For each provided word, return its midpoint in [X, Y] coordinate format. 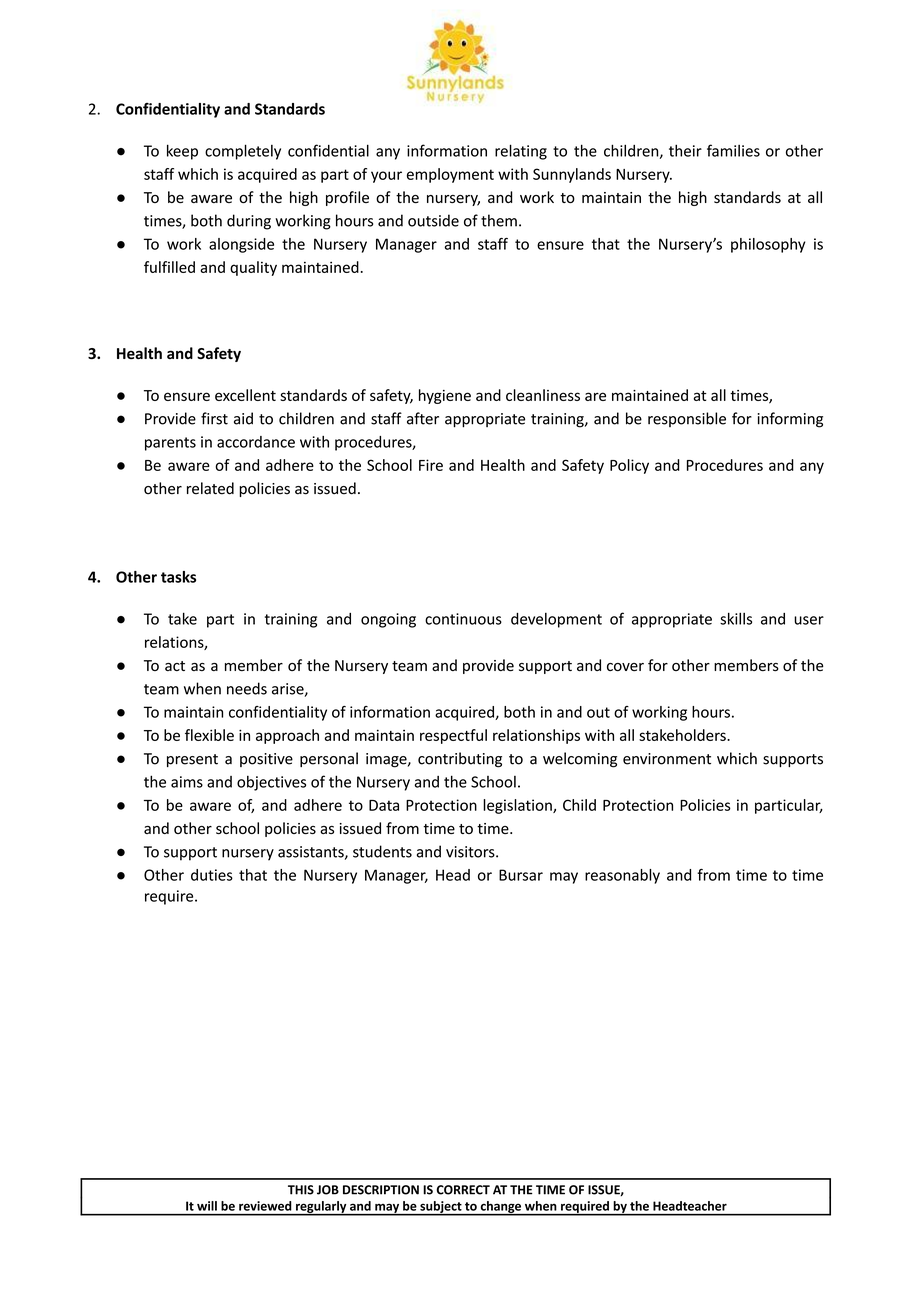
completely [243, 152]
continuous [463, 619]
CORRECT [463, 1190]
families [733, 150]
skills [736, 618]
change [500, 1208]
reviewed [265, 1206]
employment [450, 175]
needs [247, 688]
